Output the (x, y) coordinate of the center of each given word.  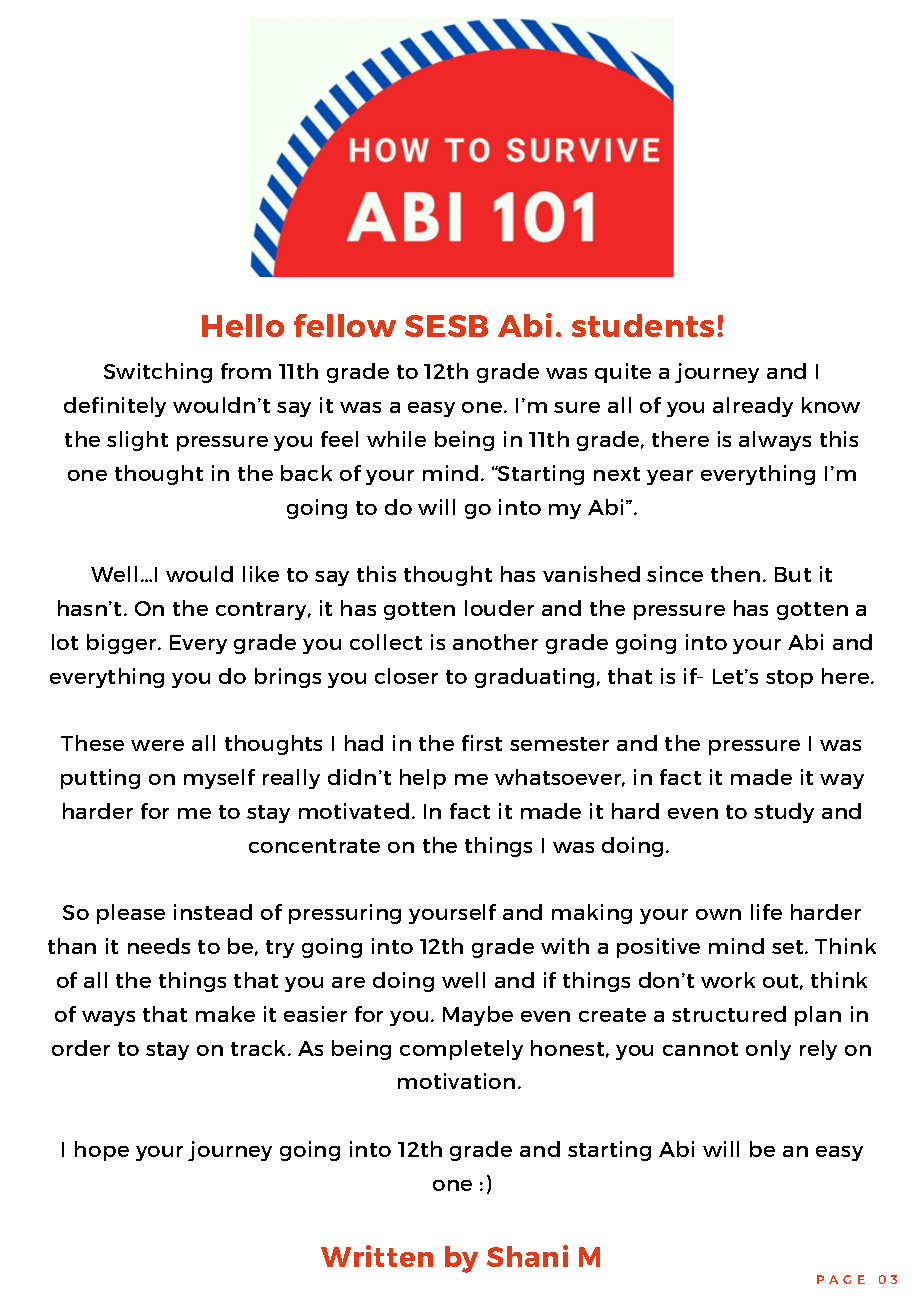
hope (102, 1151)
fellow (345, 325)
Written (377, 1256)
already (753, 407)
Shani (527, 1256)
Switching (158, 373)
